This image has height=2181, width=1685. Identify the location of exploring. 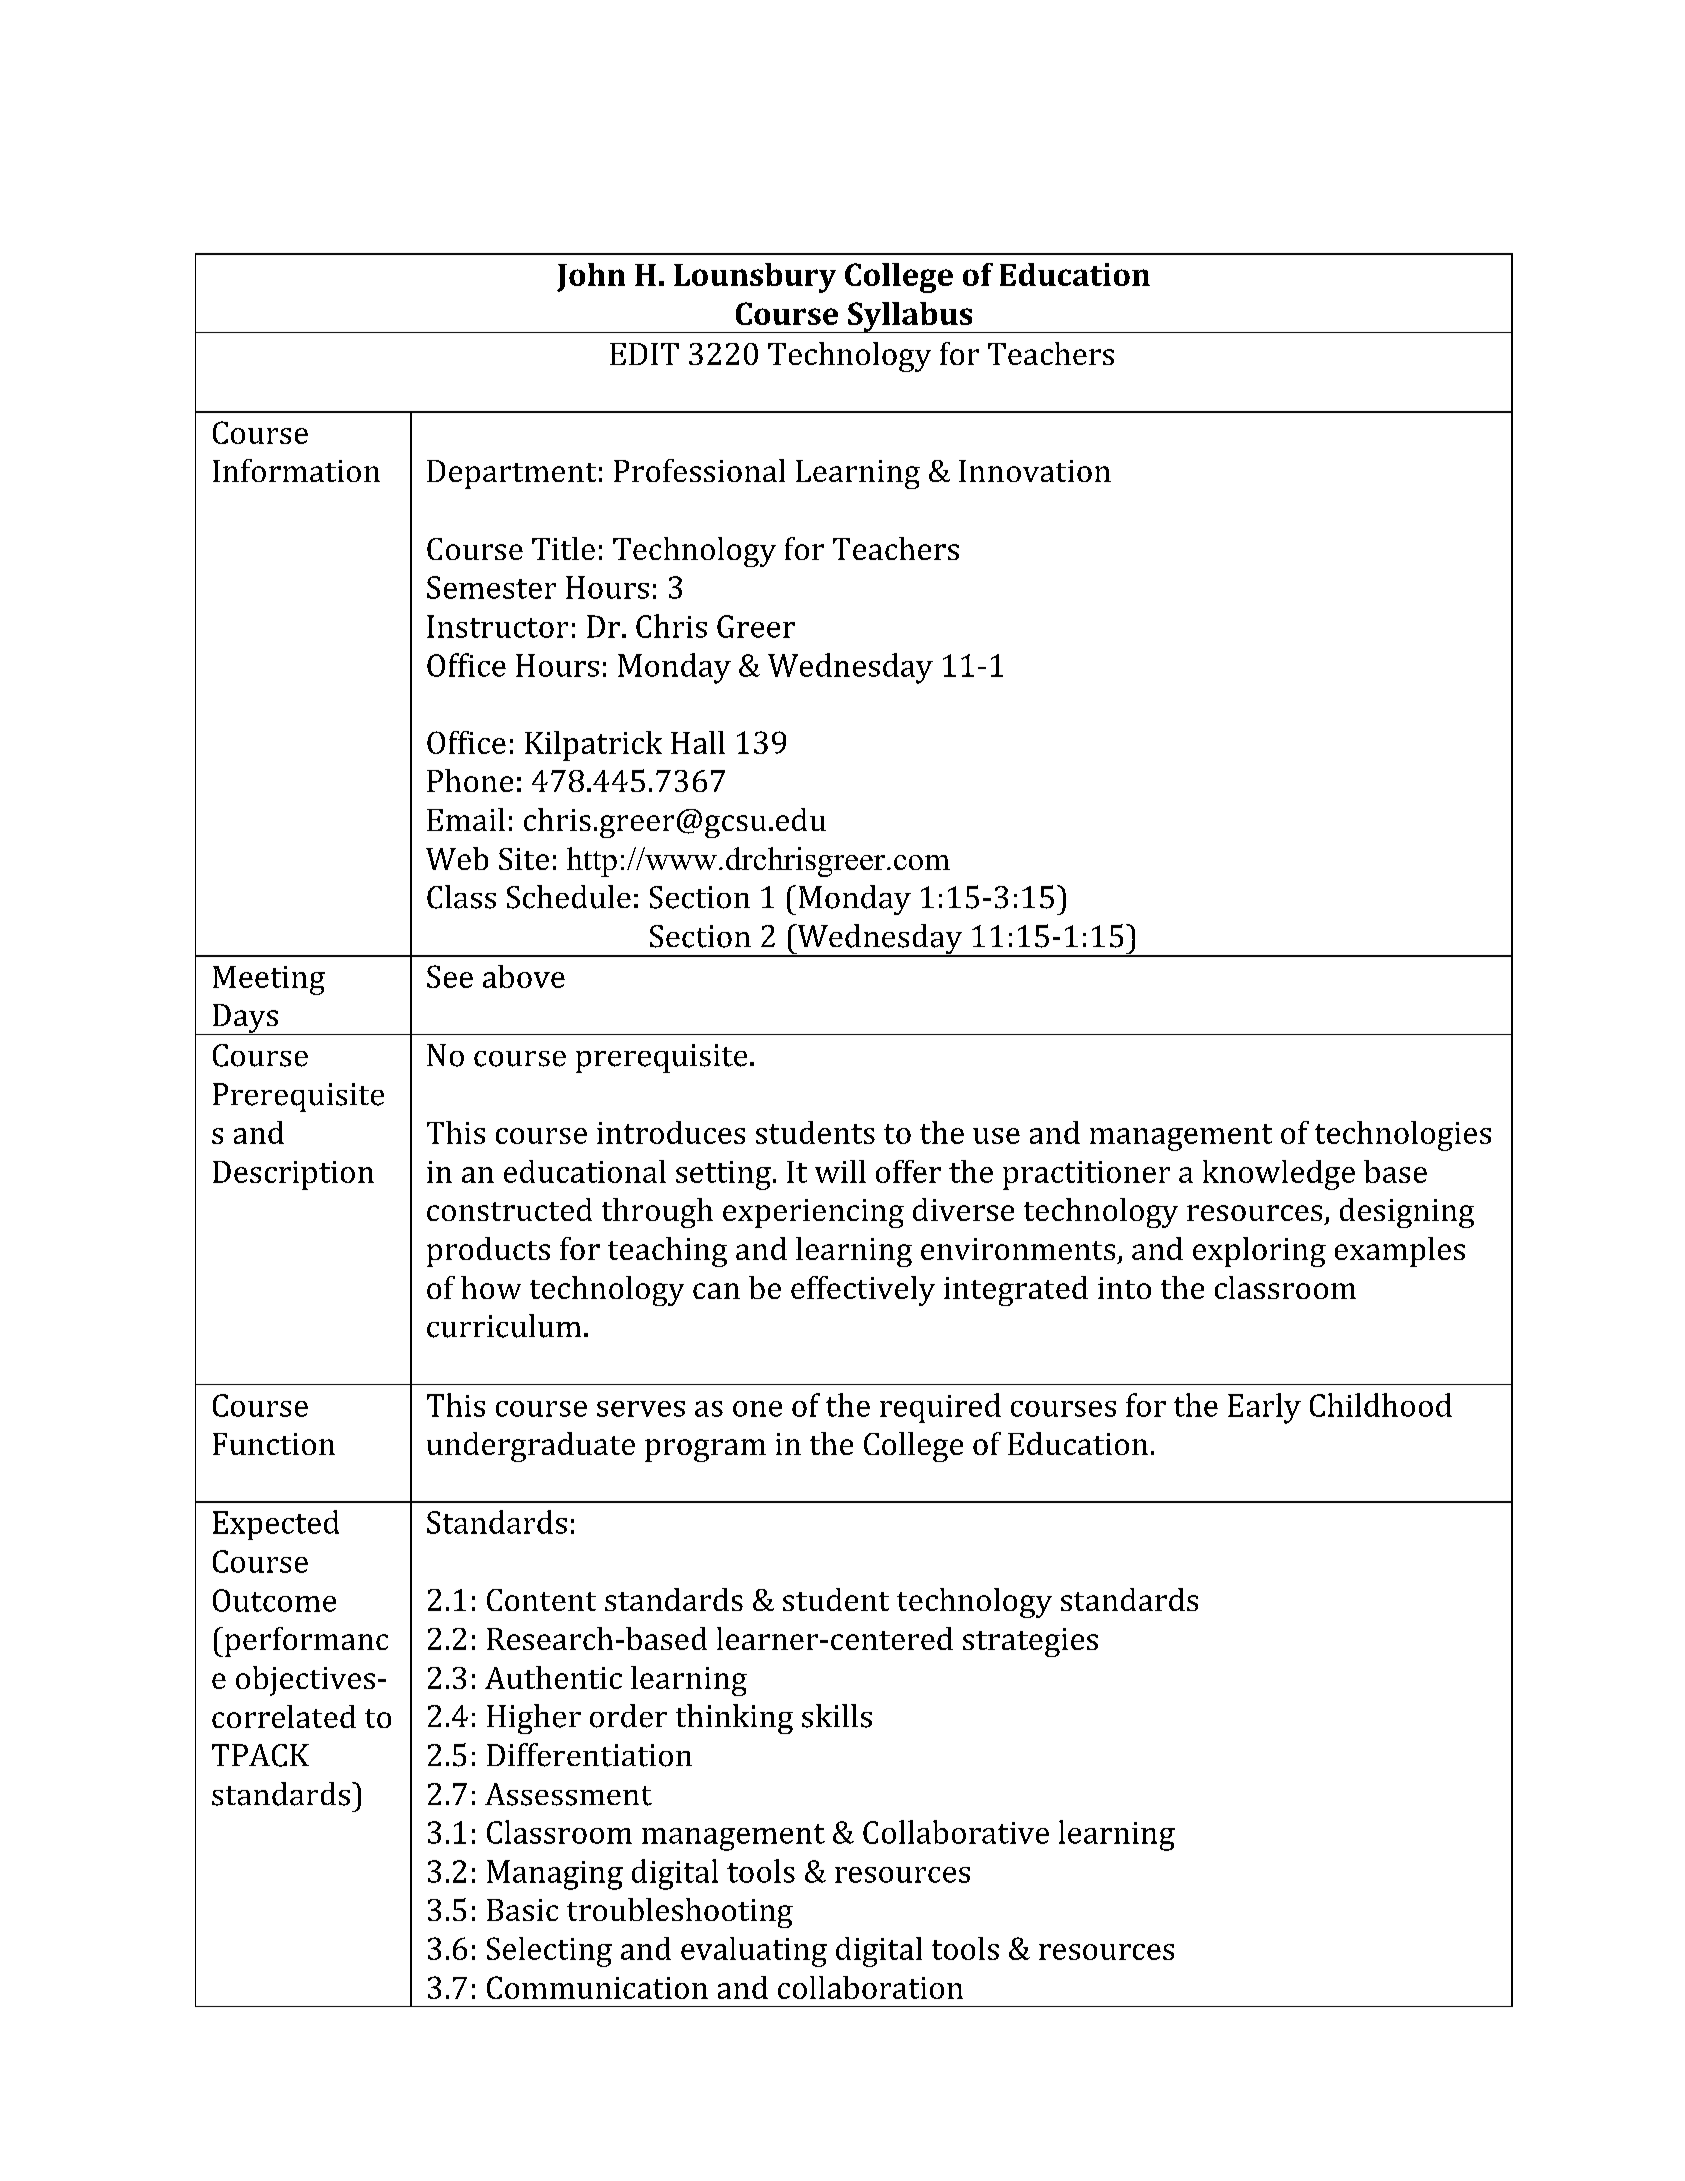
(1259, 1252).
